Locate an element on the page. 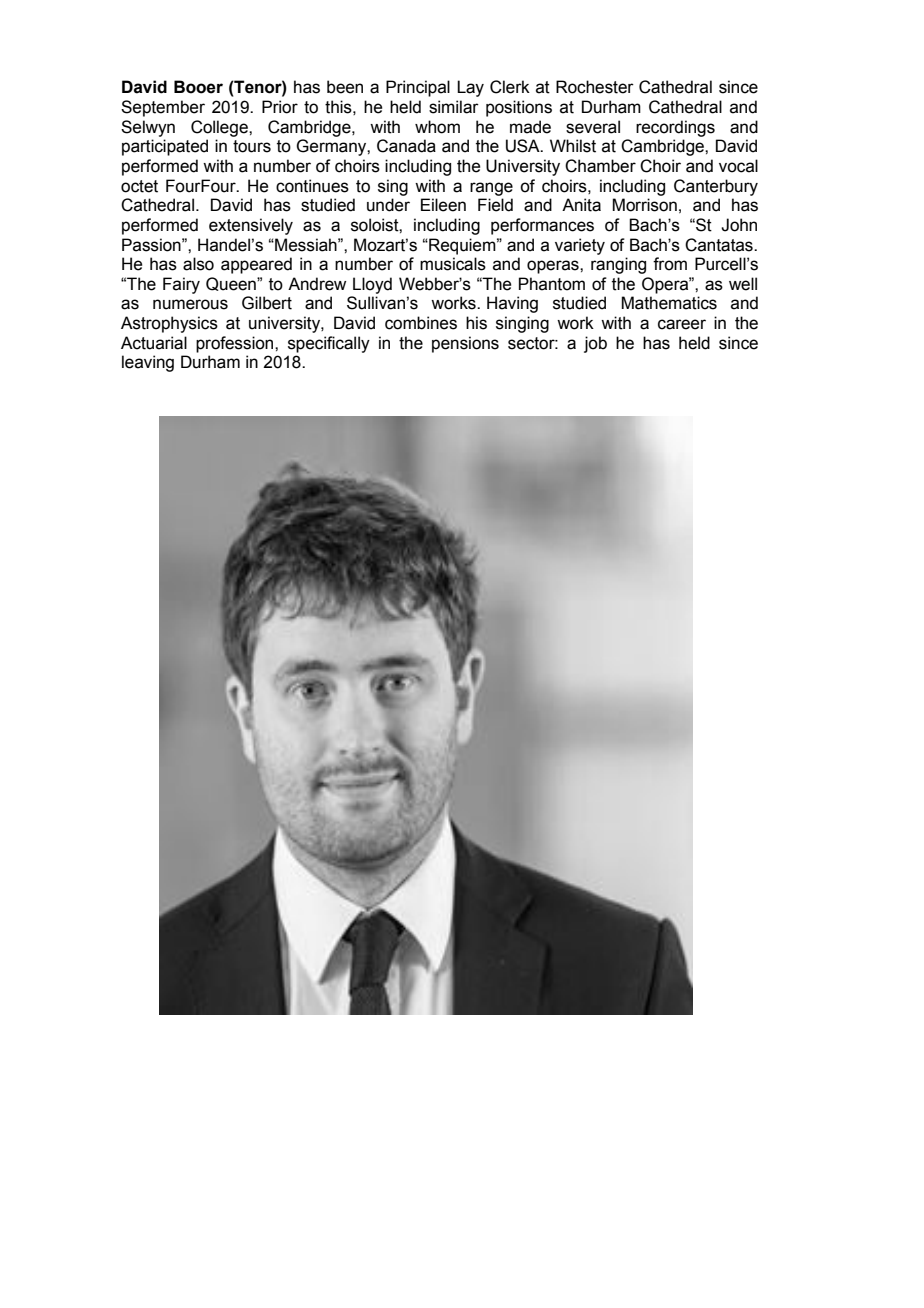 The image size is (924, 1308). Principal is located at coordinates (418, 88).
